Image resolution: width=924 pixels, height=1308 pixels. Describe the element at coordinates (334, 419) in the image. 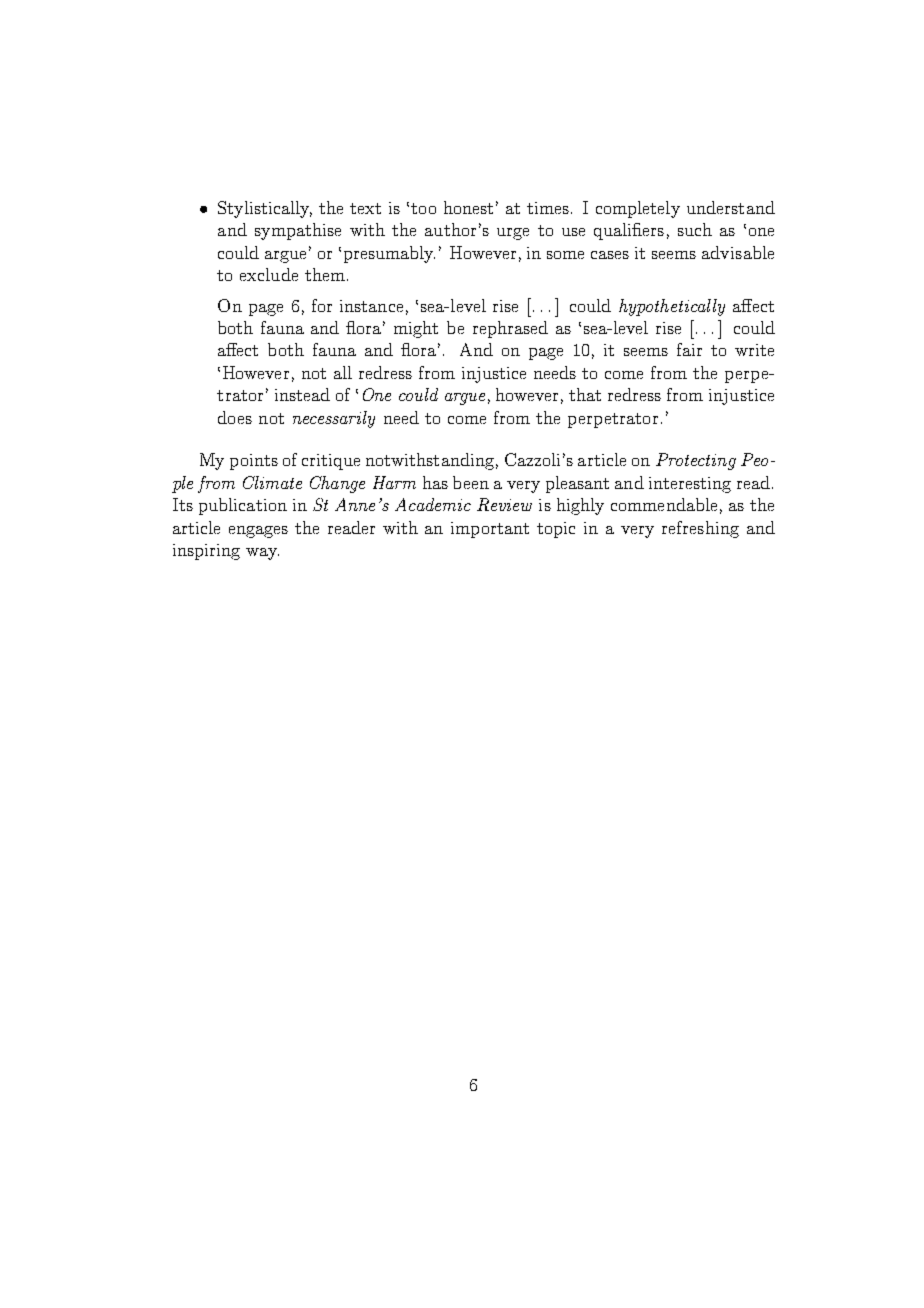

I see `necessarily` at that location.
